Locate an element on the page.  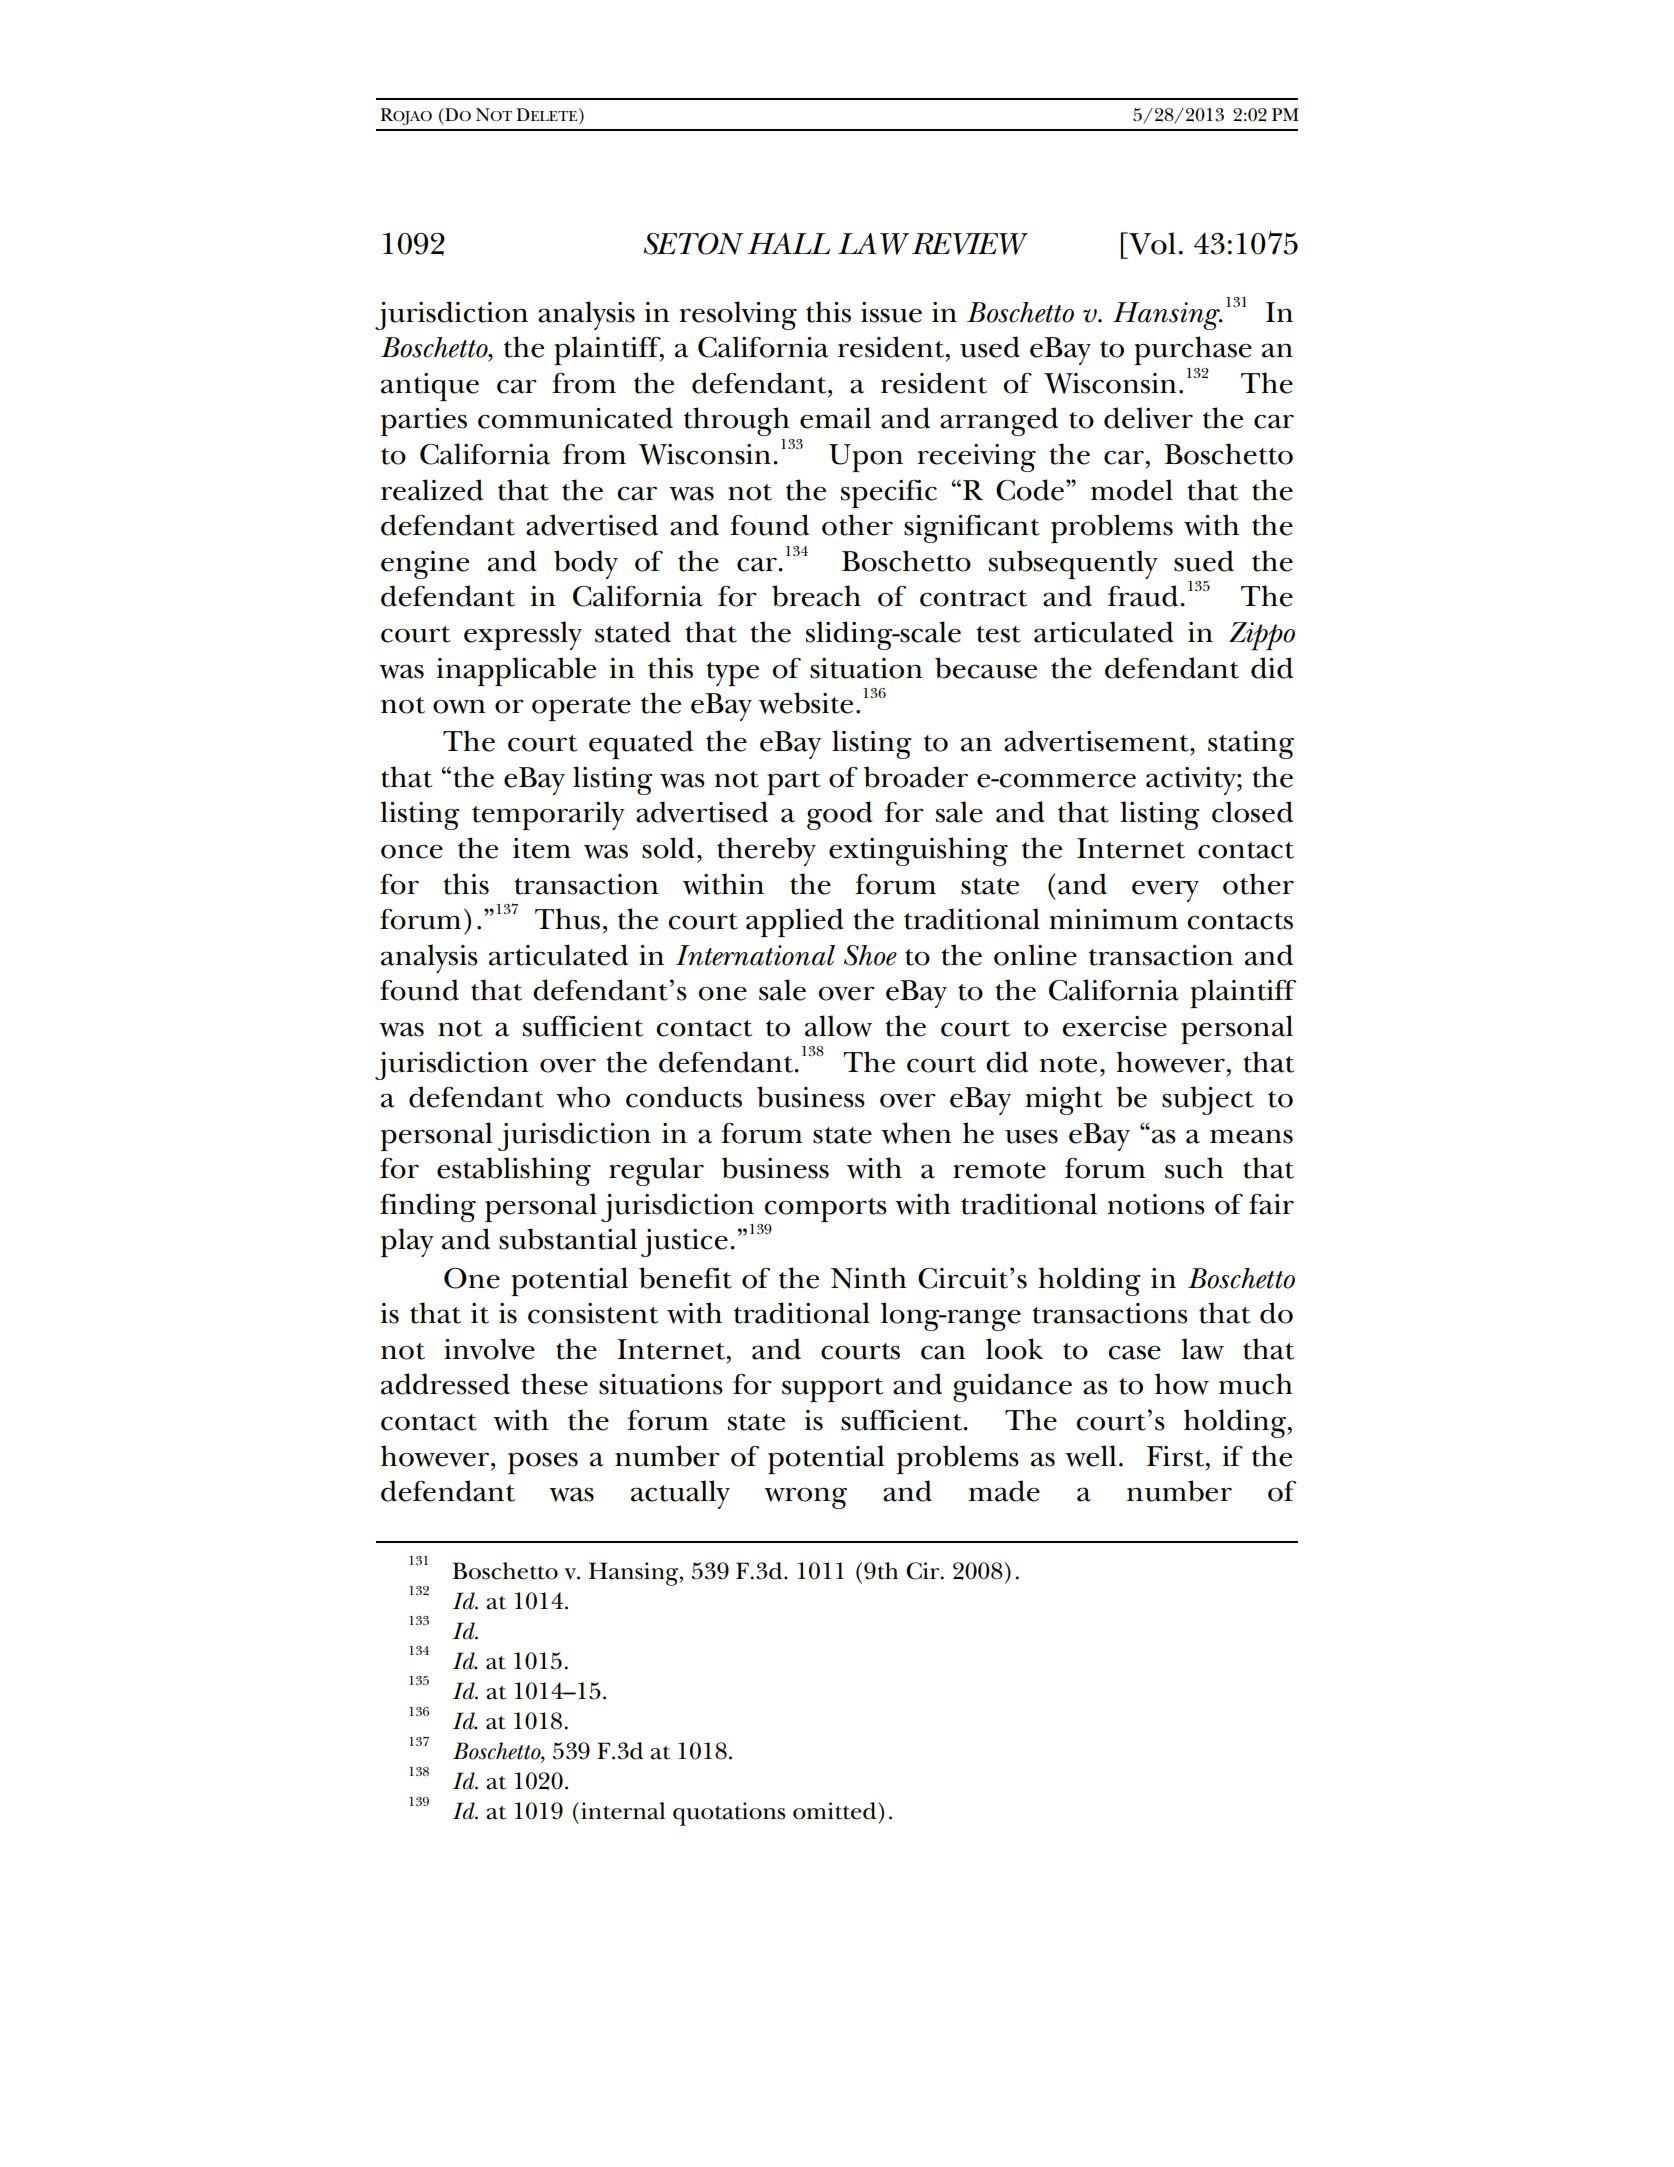
notions is located at coordinates (1156, 1204).
